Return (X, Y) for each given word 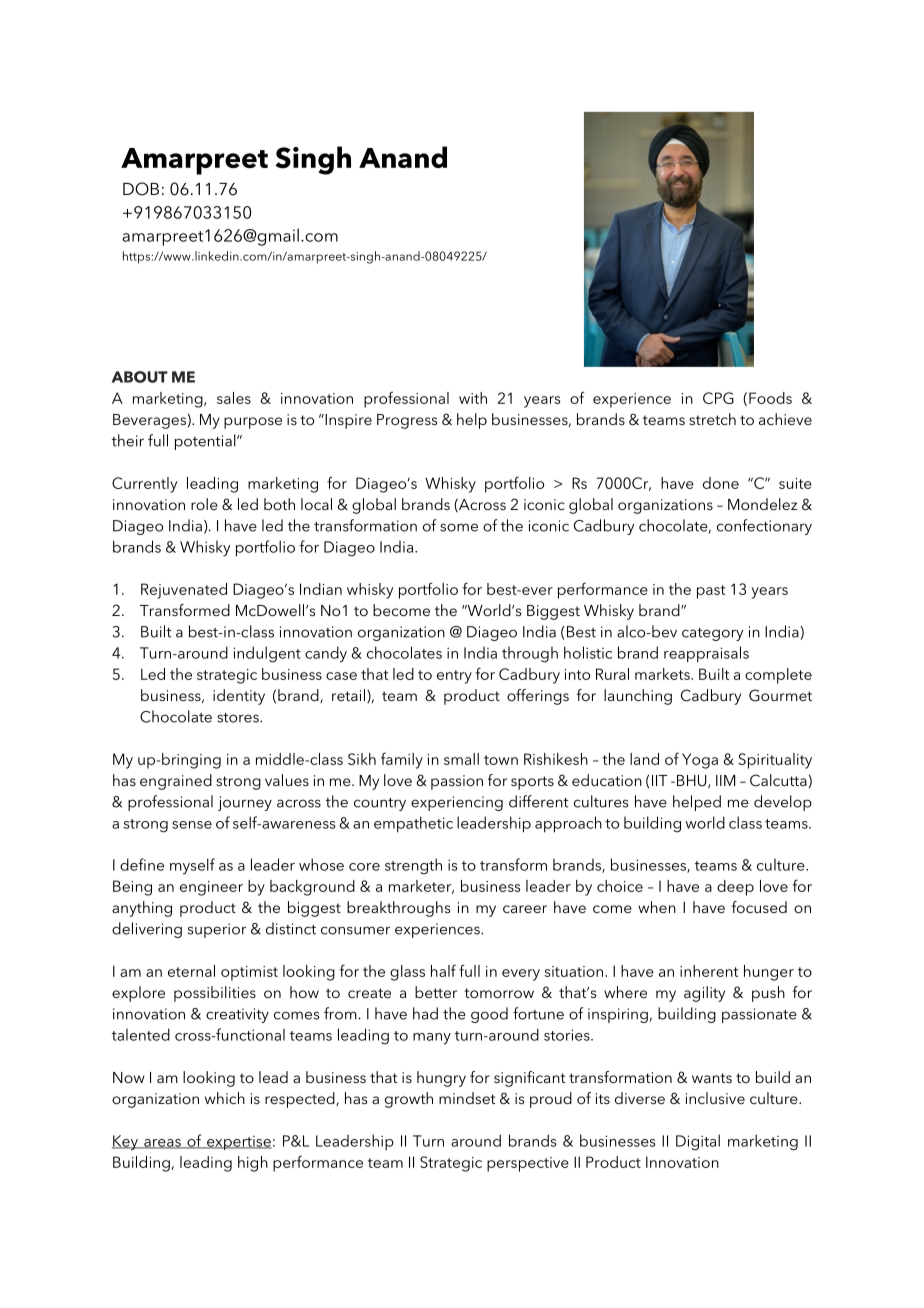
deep (735, 888)
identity (239, 697)
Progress (407, 421)
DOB (141, 189)
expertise (238, 1143)
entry (454, 677)
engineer (211, 888)
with (473, 398)
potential (206, 442)
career (525, 909)
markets (663, 674)
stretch (712, 419)
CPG (718, 398)
